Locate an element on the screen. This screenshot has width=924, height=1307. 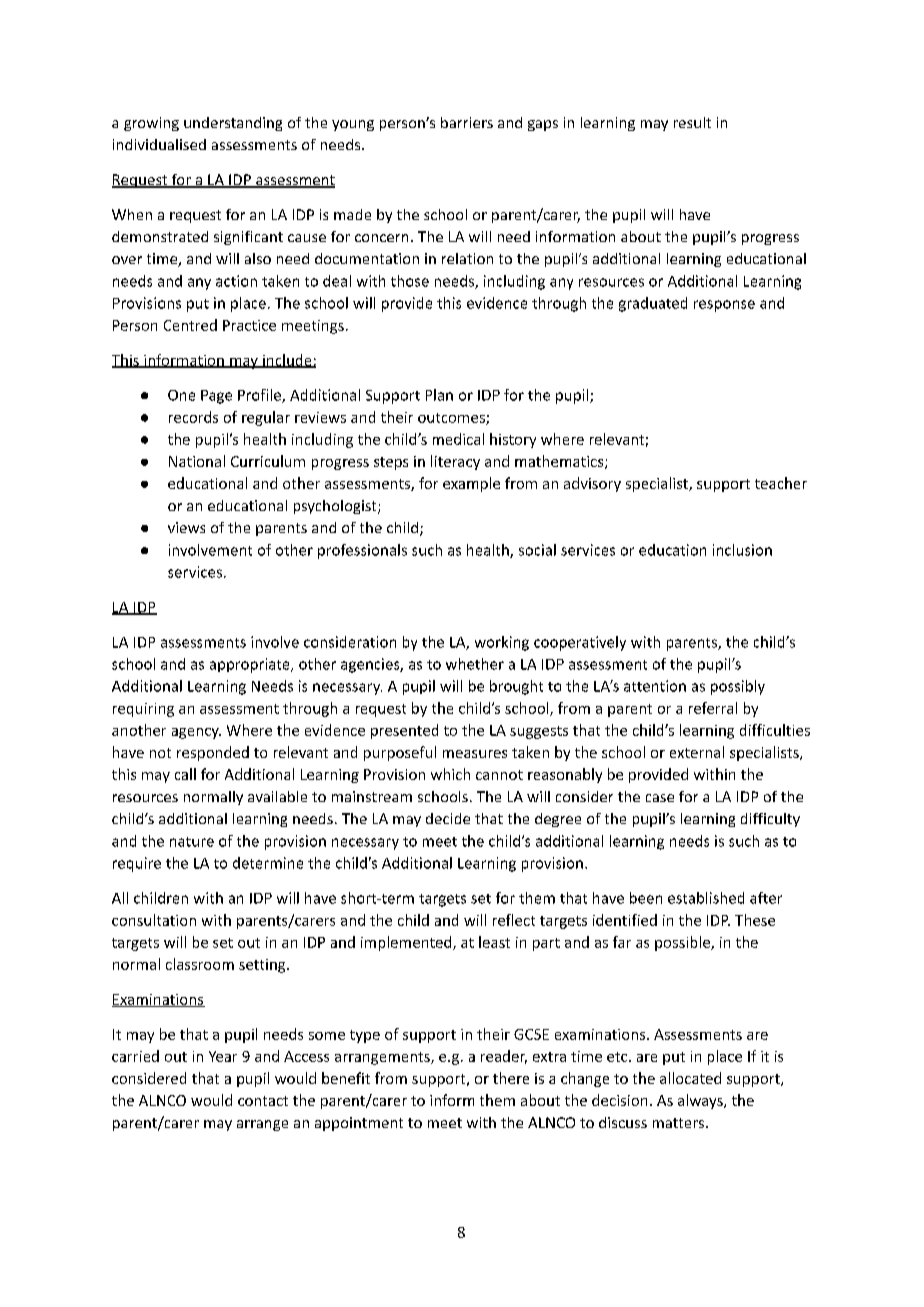
National is located at coordinates (197, 461).
